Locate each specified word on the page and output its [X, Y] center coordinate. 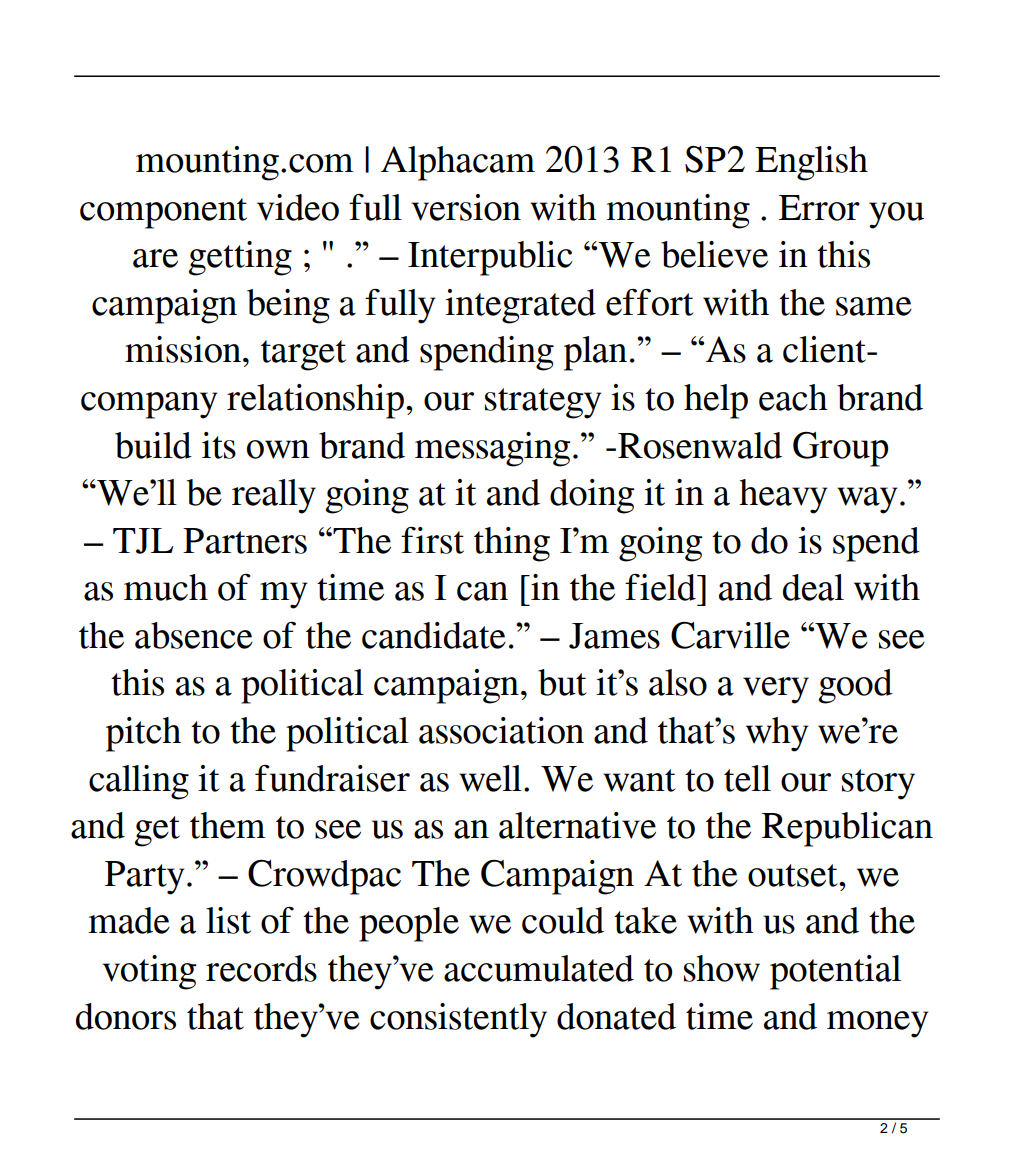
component [163, 213]
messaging [492, 449]
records [261, 968]
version [466, 207]
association [501, 730]
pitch [143, 734]
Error [819, 208]
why [777, 734]
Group [840, 449]
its [219, 445]
